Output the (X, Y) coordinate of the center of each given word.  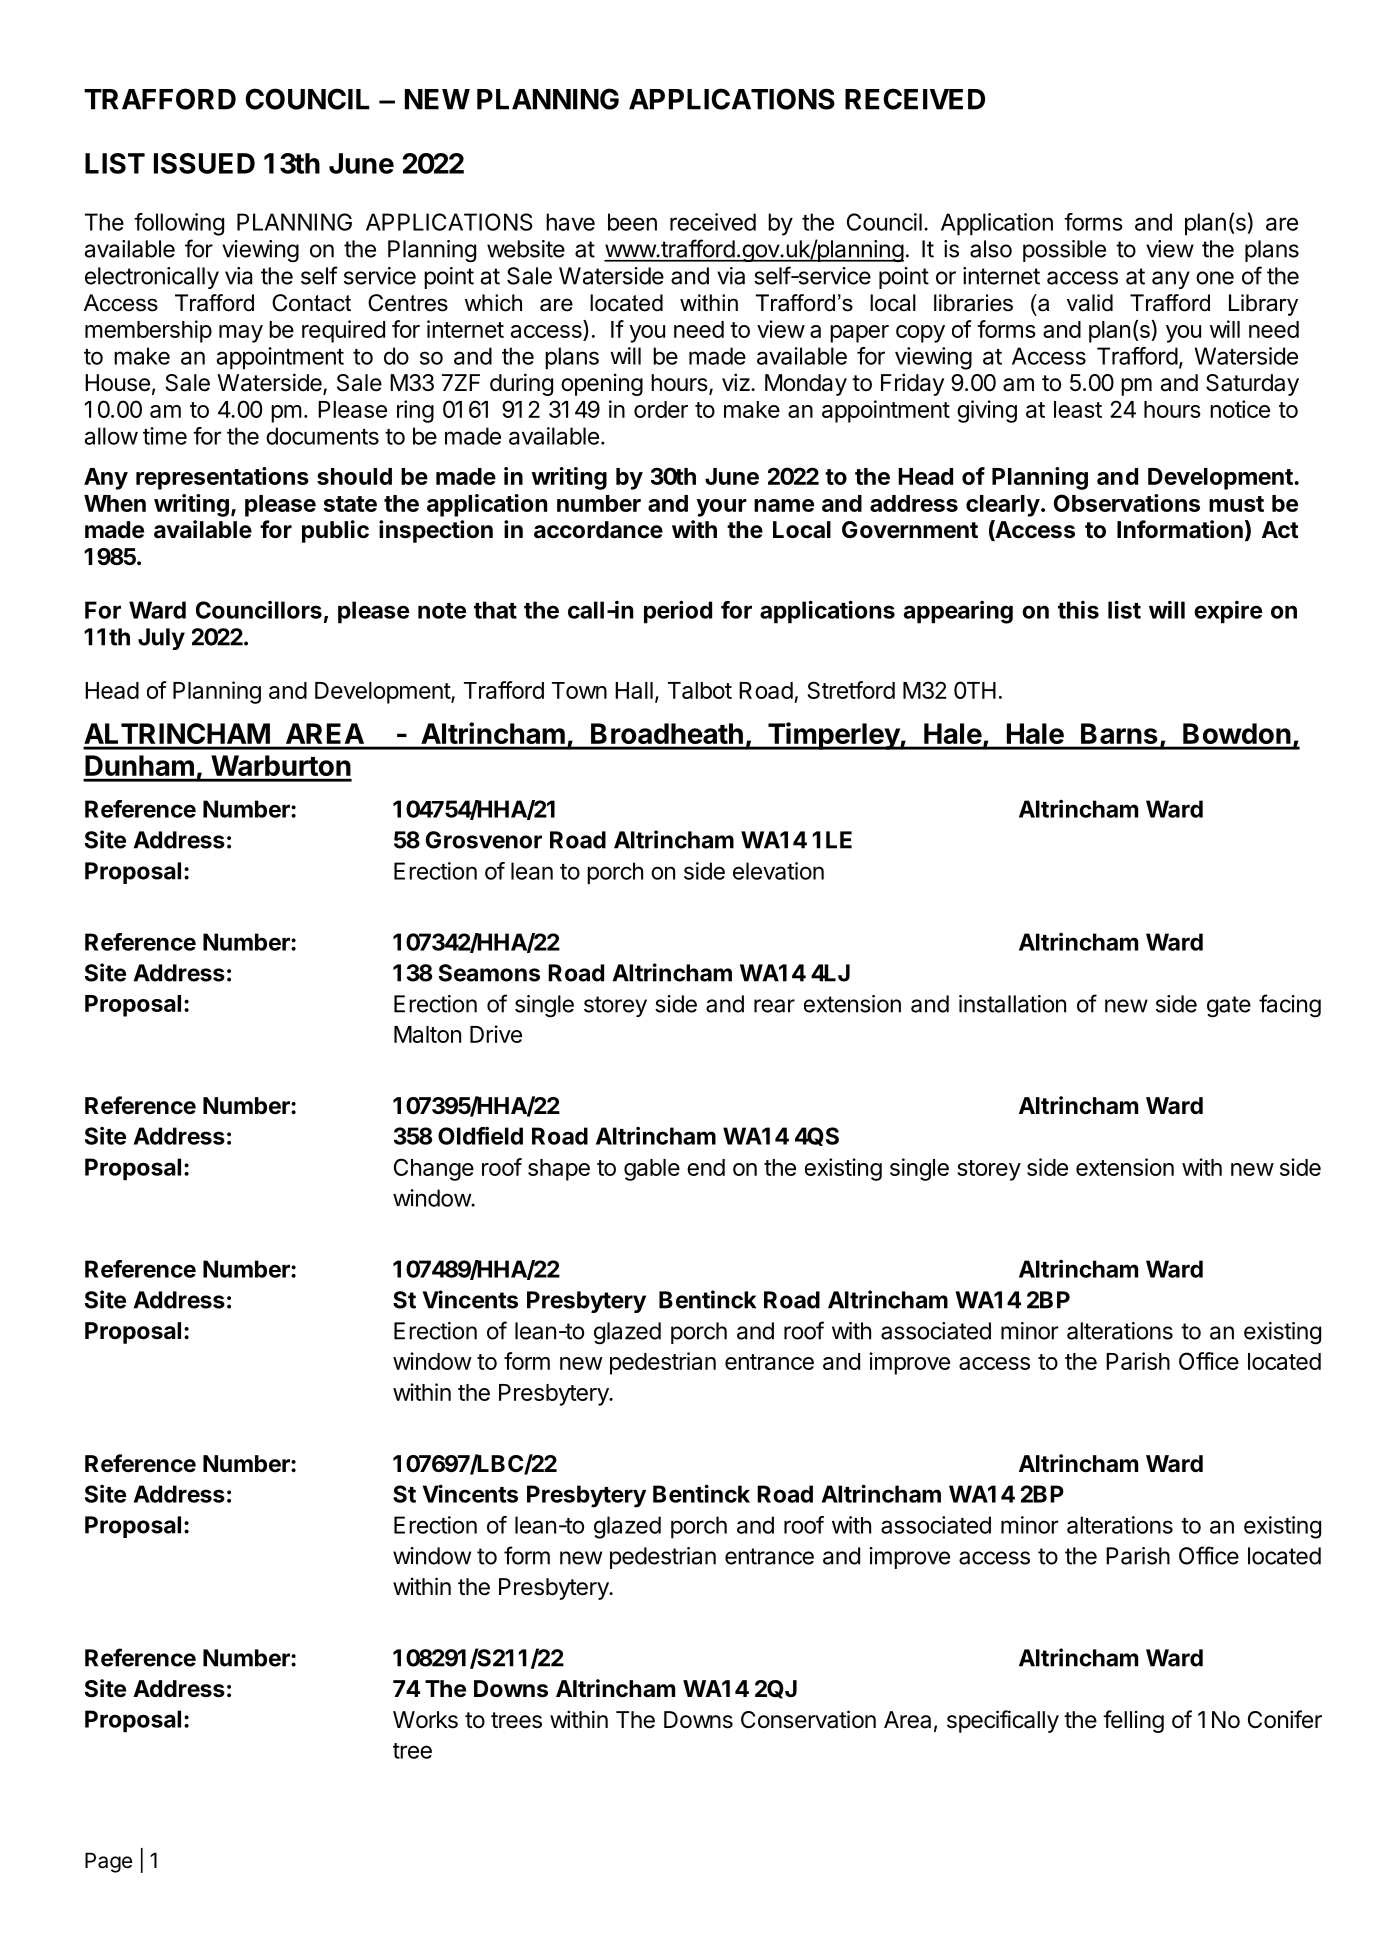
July (161, 639)
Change (434, 1169)
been (632, 222)
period (678, 612)
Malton (427, 1034)
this (1078, 610)
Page (108, 1862)
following (179, 224)
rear (774, 1006)
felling (1133, 1721)
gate (1229, 1007)
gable (652, 1170)
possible (1064, 251)
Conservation (808, 1719)
